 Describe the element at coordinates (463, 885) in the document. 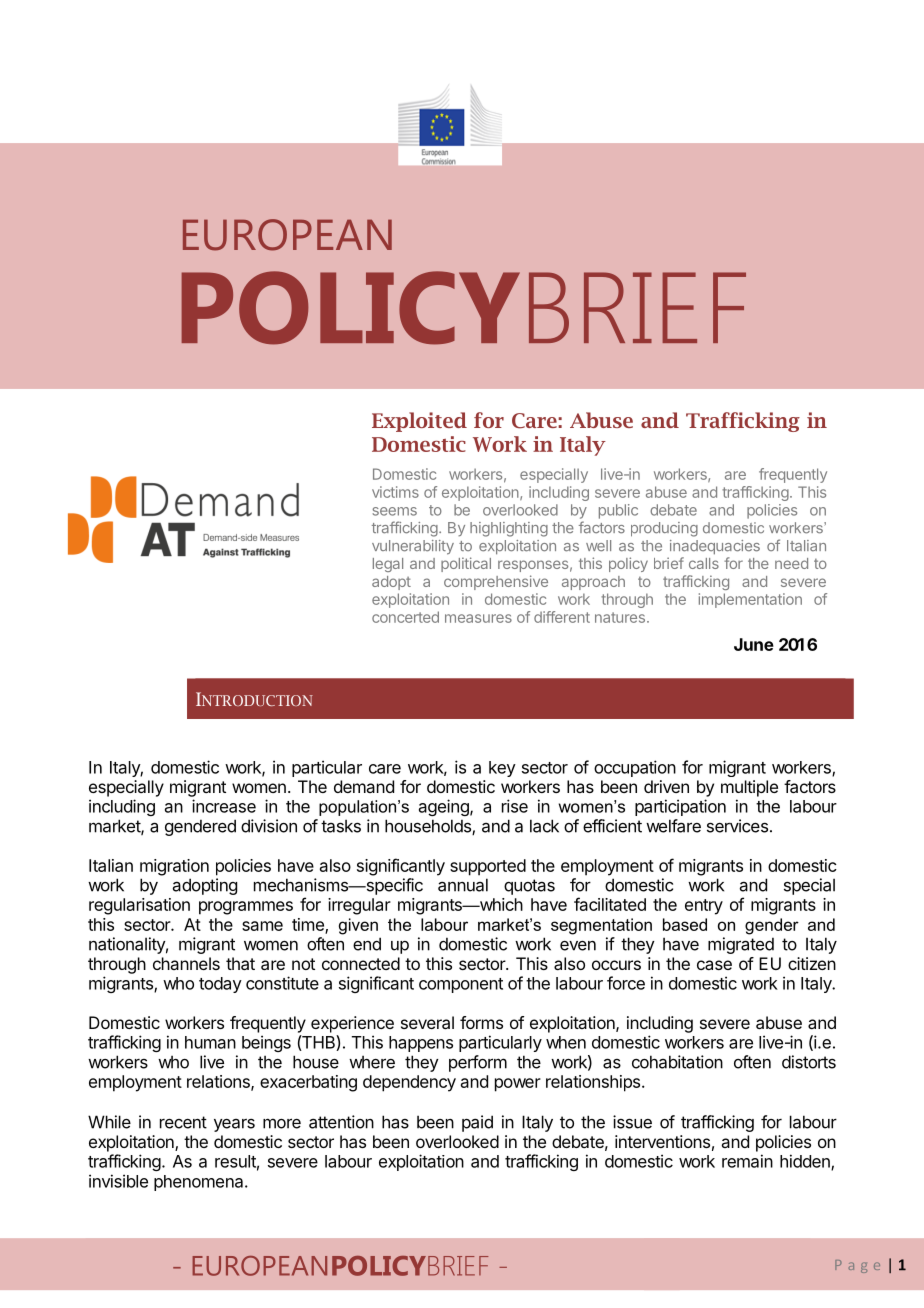

I see `annual` at that location.
